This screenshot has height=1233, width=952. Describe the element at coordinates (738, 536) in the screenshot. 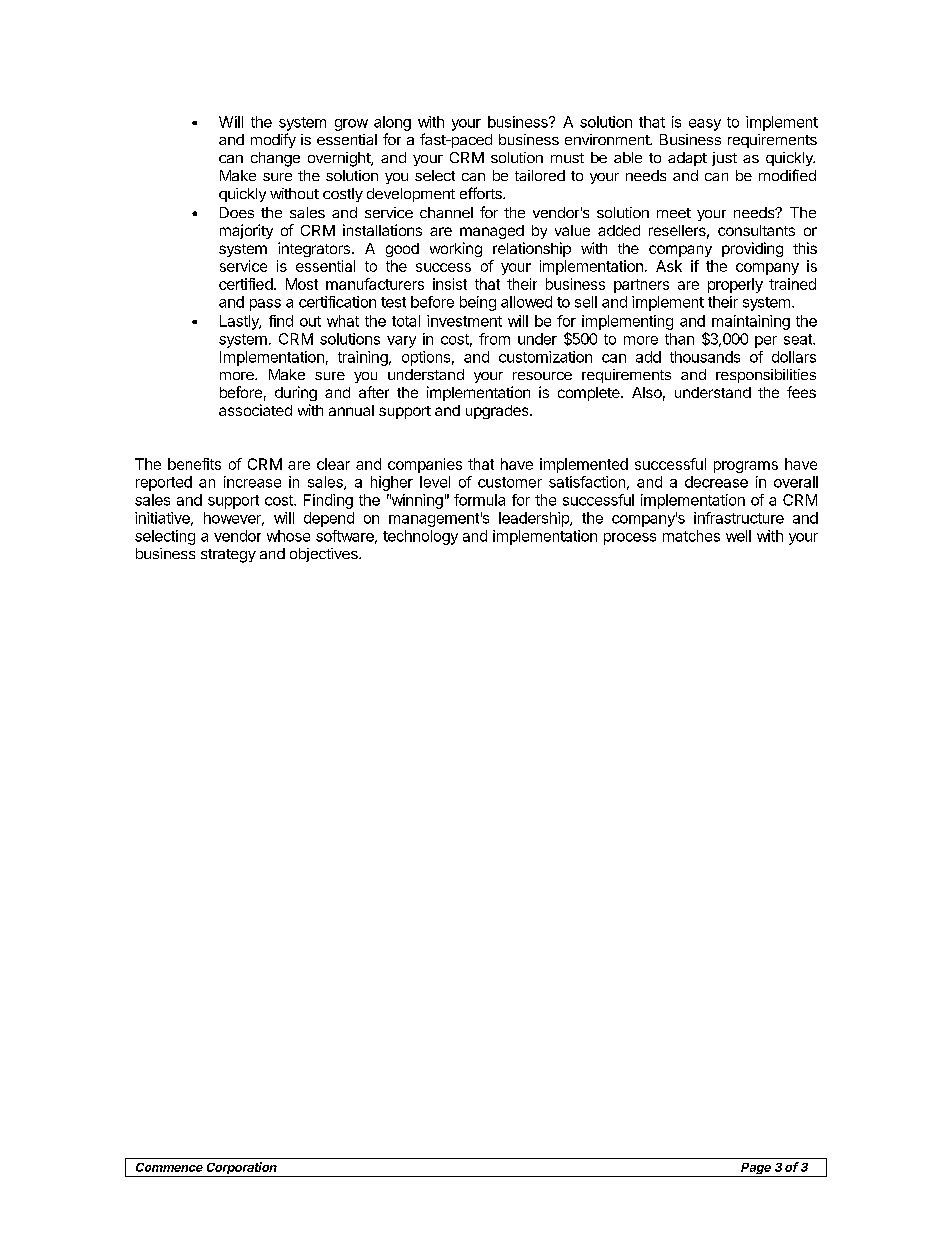

I see `well` at that location.
